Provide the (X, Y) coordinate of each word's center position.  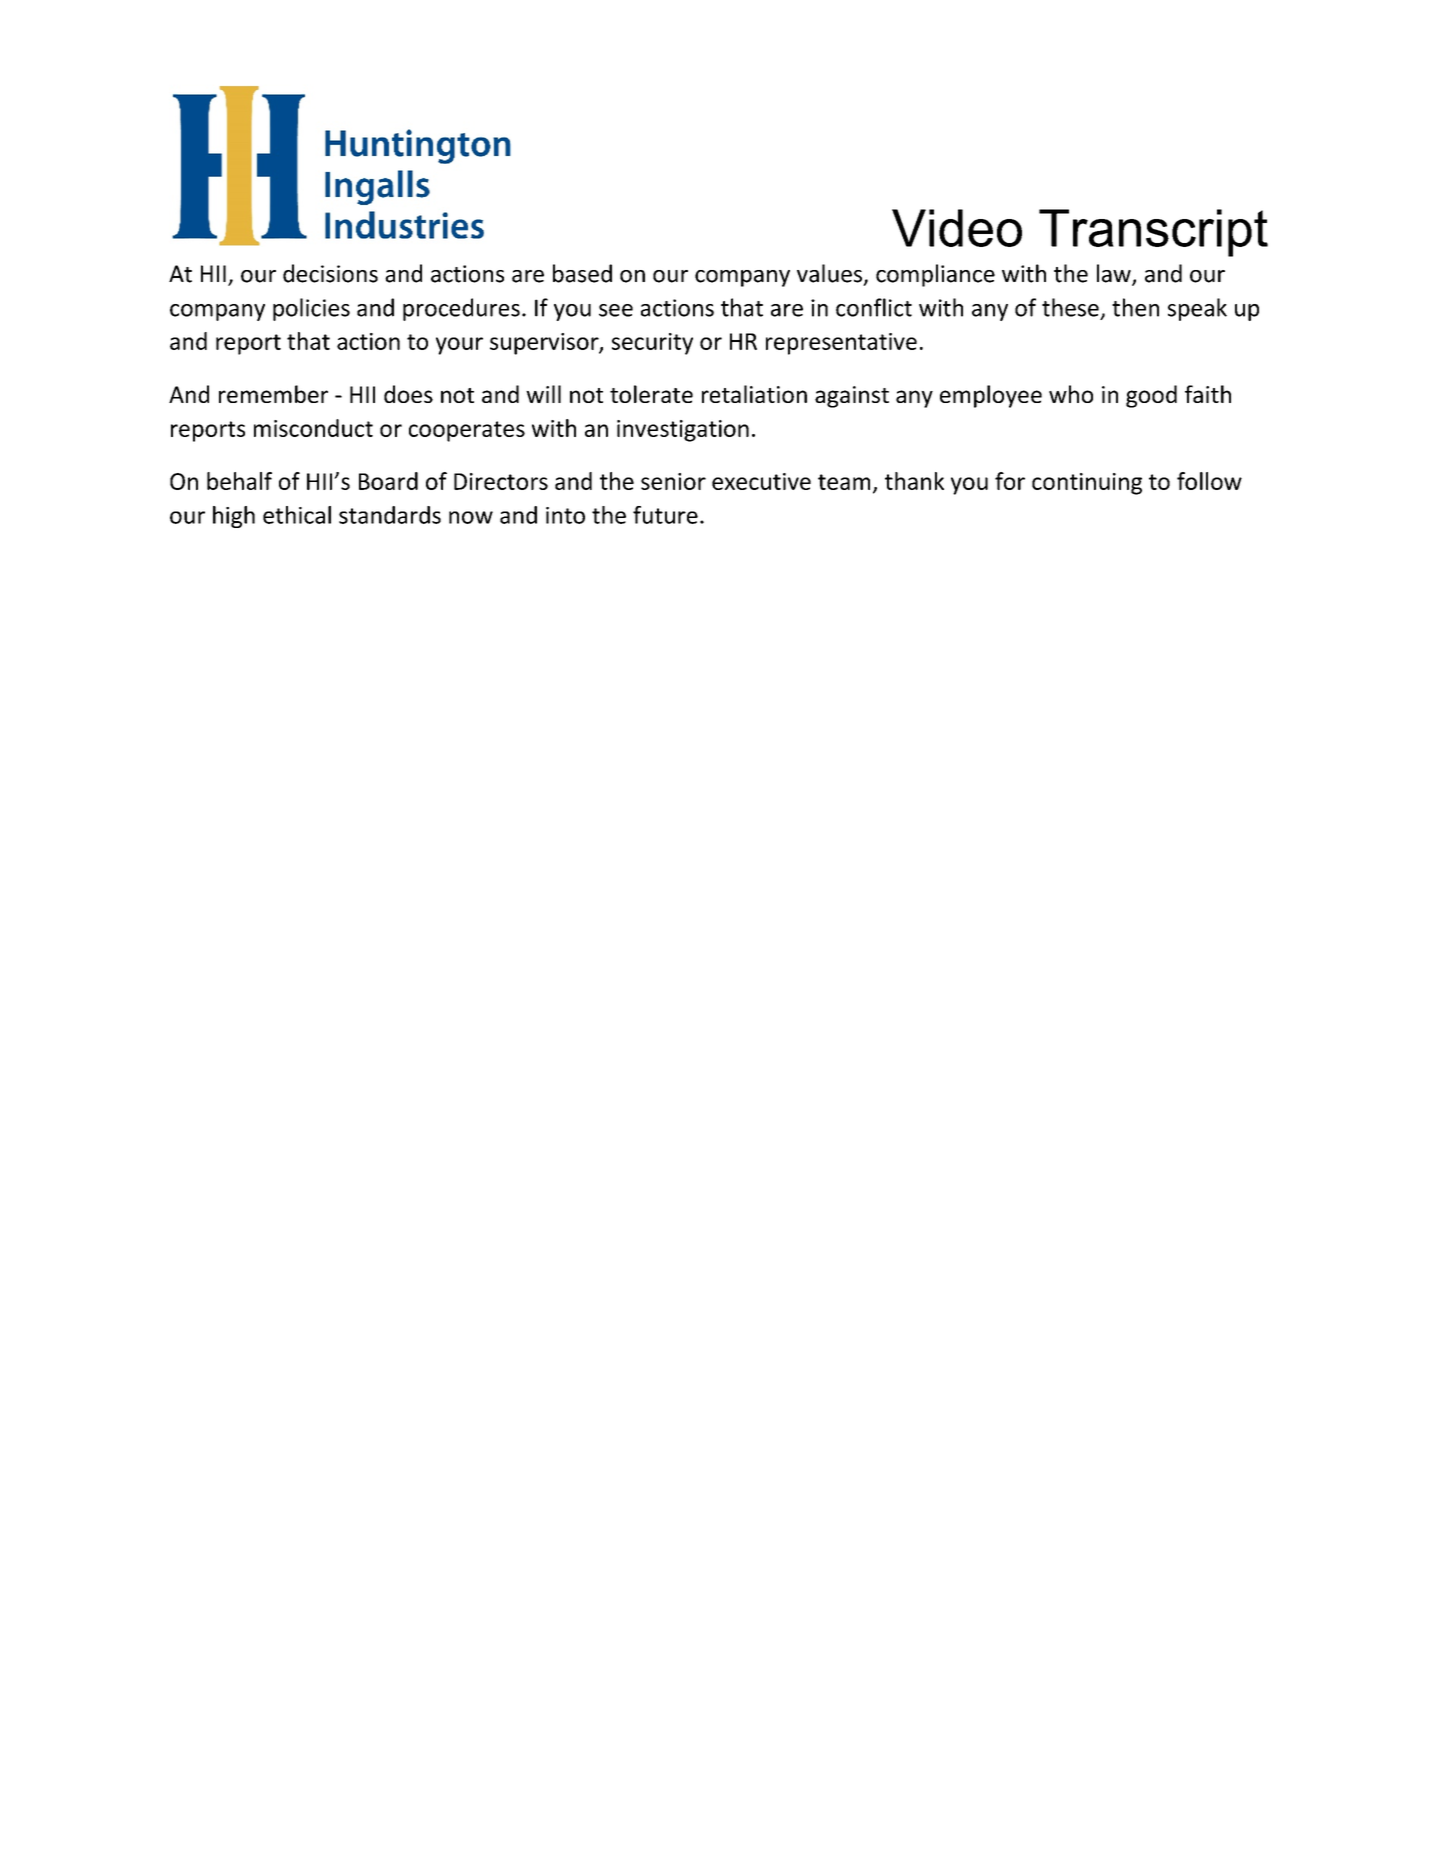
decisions (330, 273)
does (408, 394)
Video (957, 228)
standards (390, 515)
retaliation (754, 394)
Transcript (1153, 233)
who (1071, 394)
